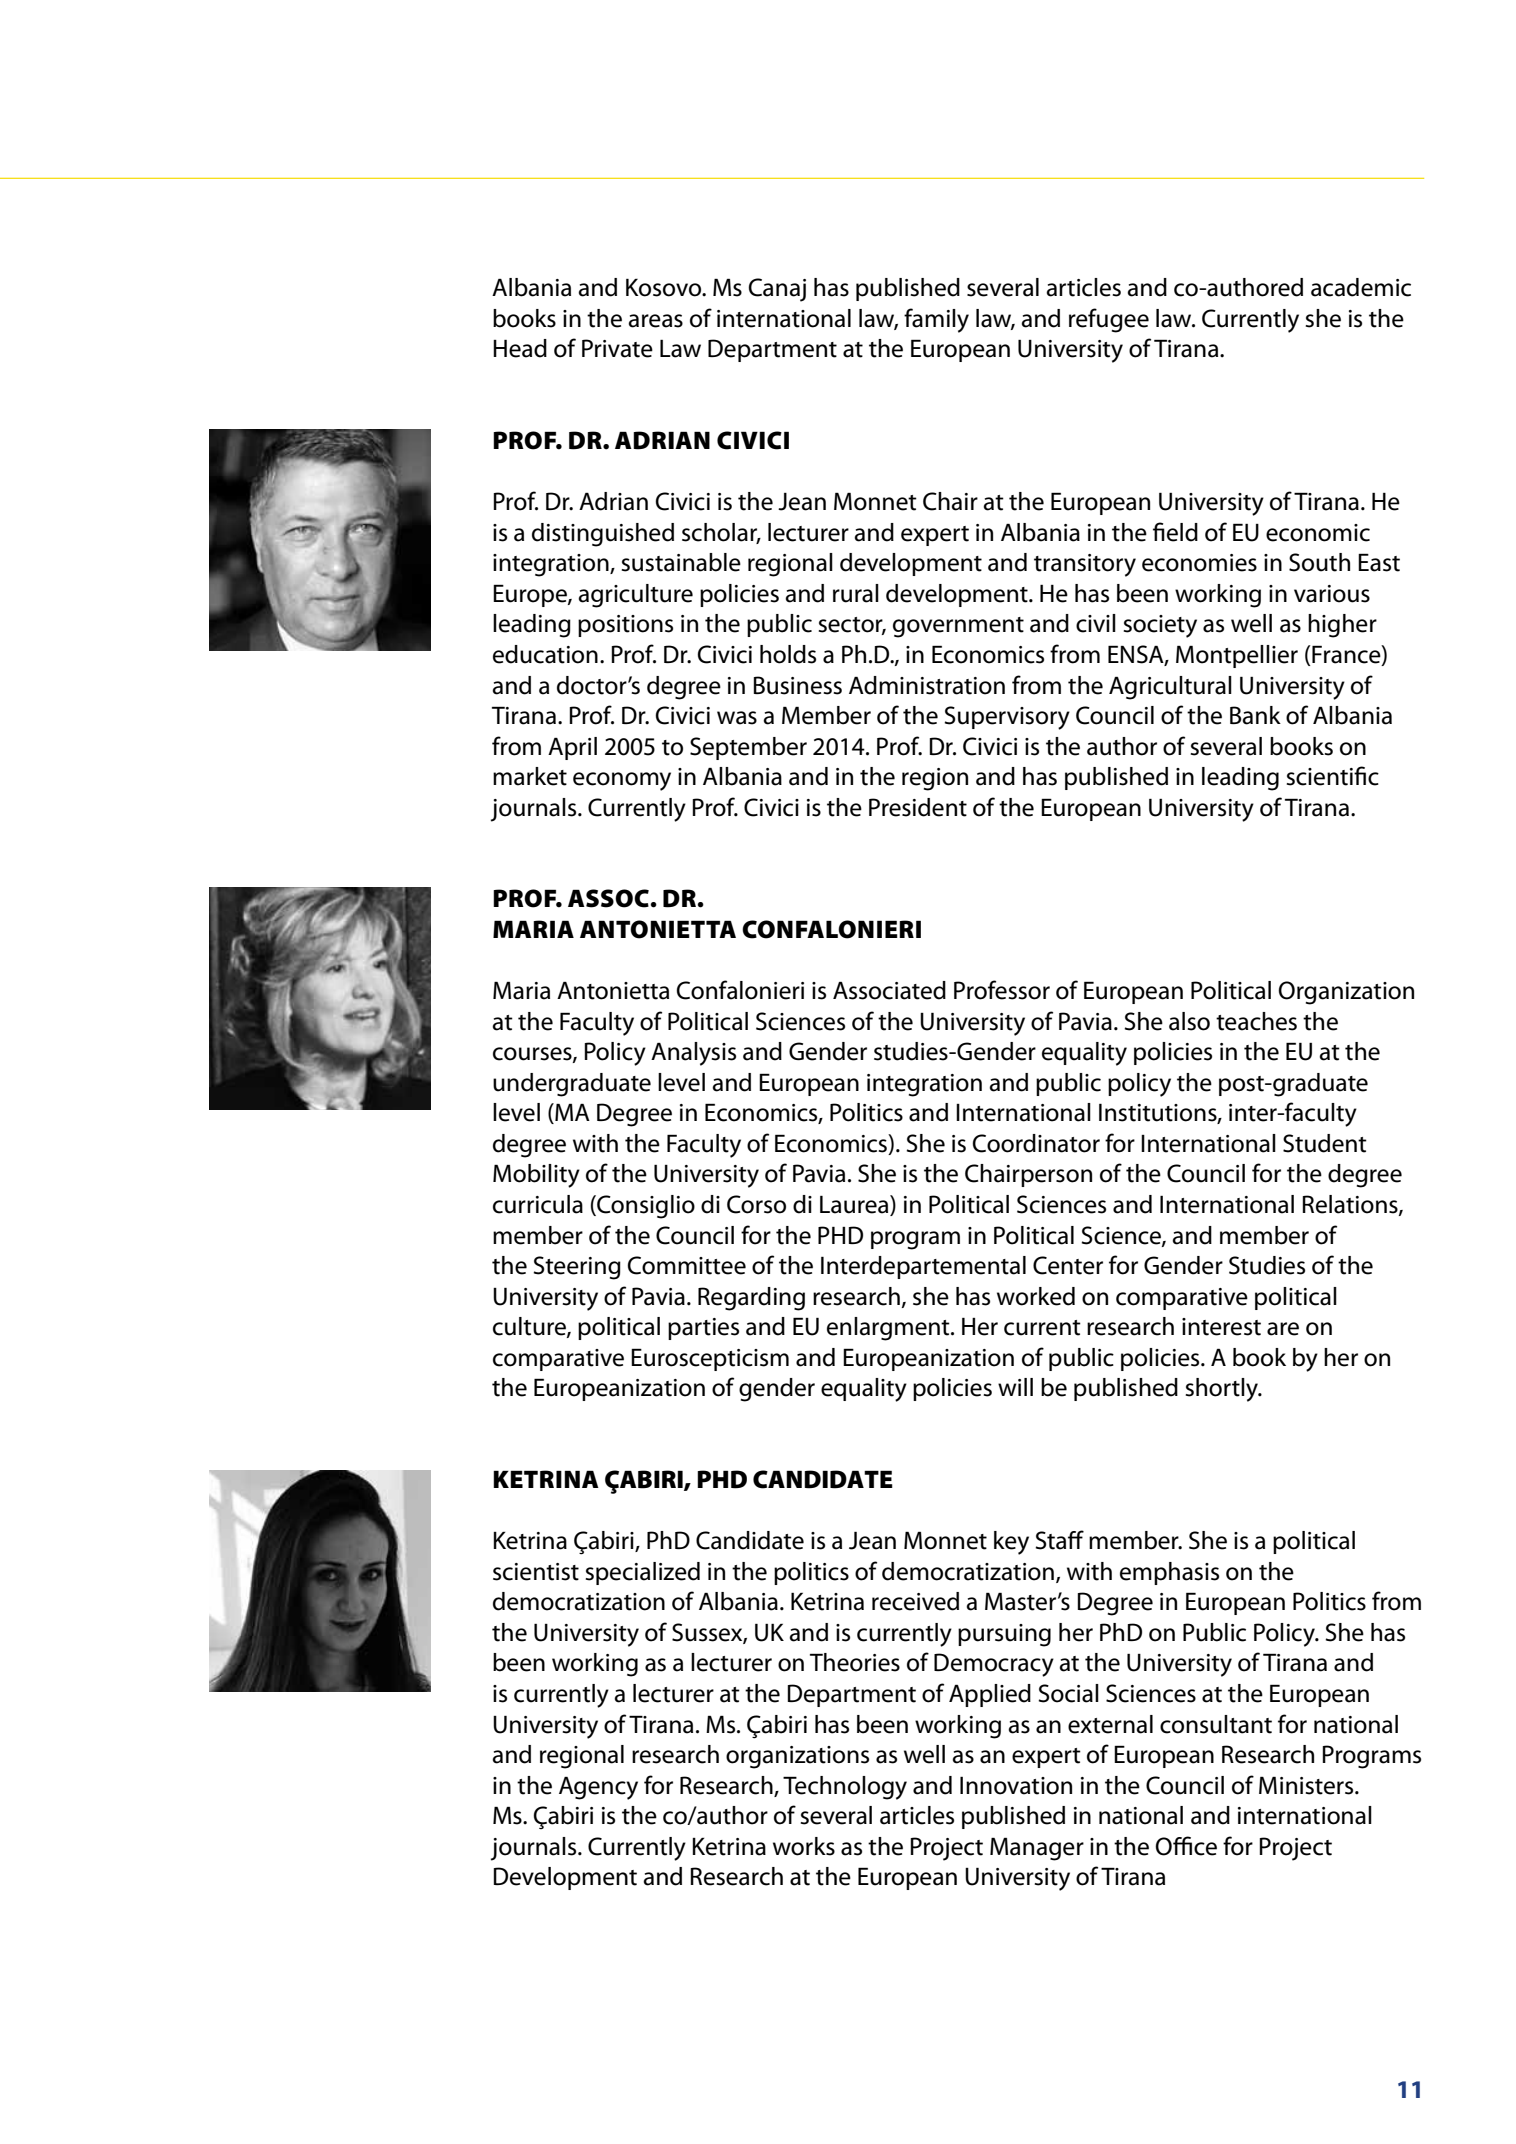 This screenshot has width=1516, height=2144. What do you see at coordinates (1223, 1390) in the screenshot?
I see `shortly` at bounding box center [1223, 1390].
